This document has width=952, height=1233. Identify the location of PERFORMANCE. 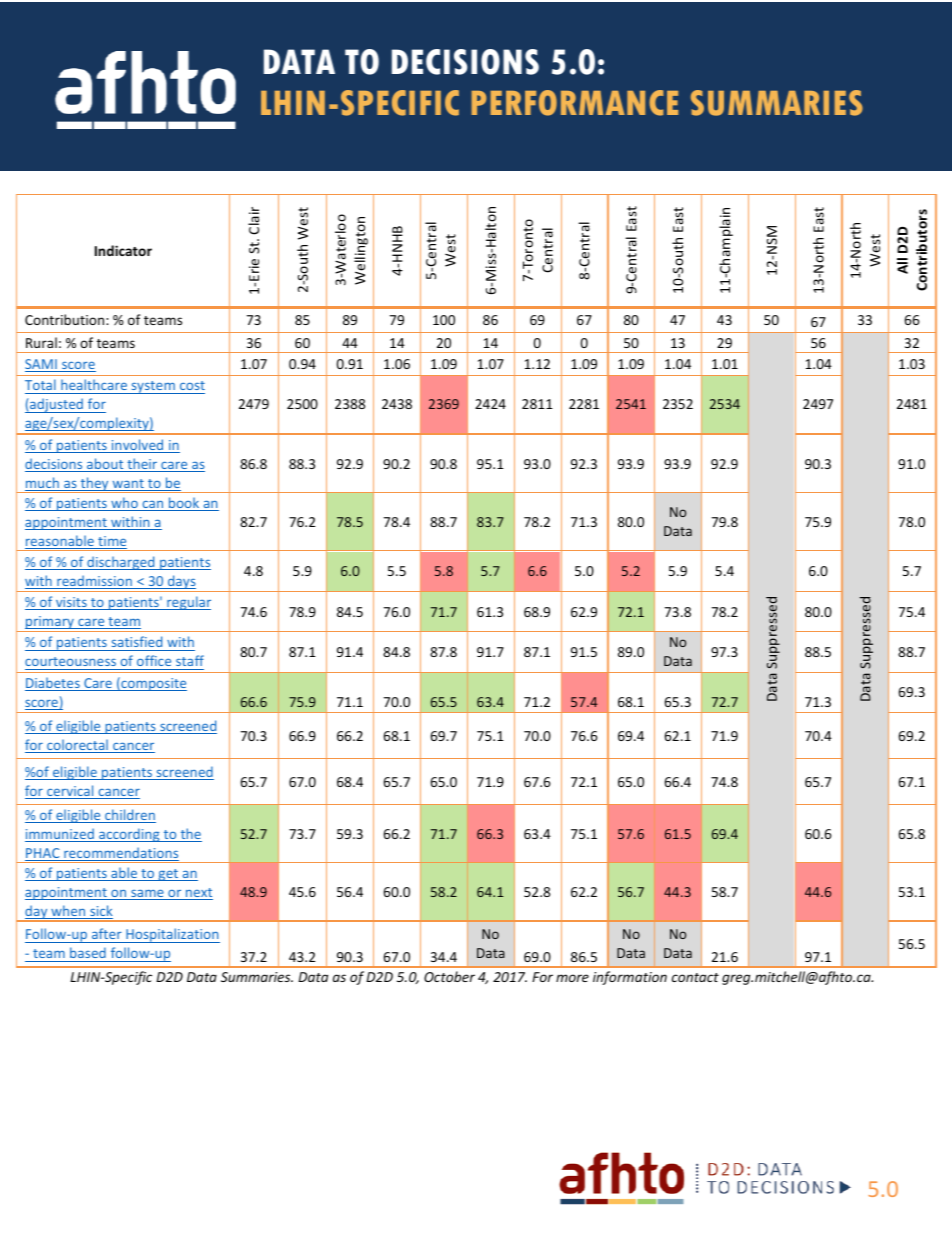
(575, 103).
